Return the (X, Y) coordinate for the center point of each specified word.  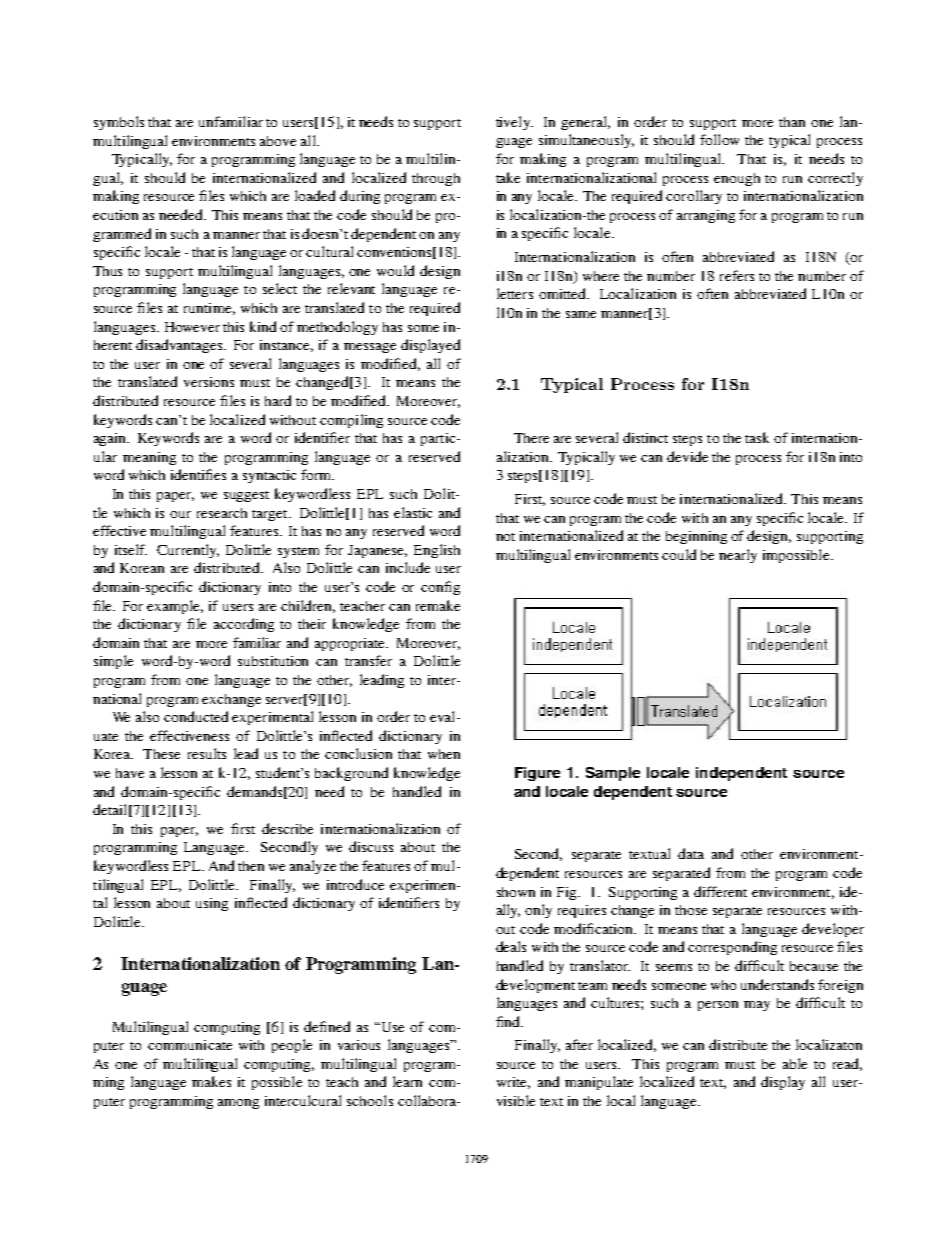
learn (407, 1081)
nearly (738, 556)
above (278, 141)
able (795, 1063)
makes (211, 1081)
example (175, 607)
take (508, 177)
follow (719, 139)
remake (438, 605)
